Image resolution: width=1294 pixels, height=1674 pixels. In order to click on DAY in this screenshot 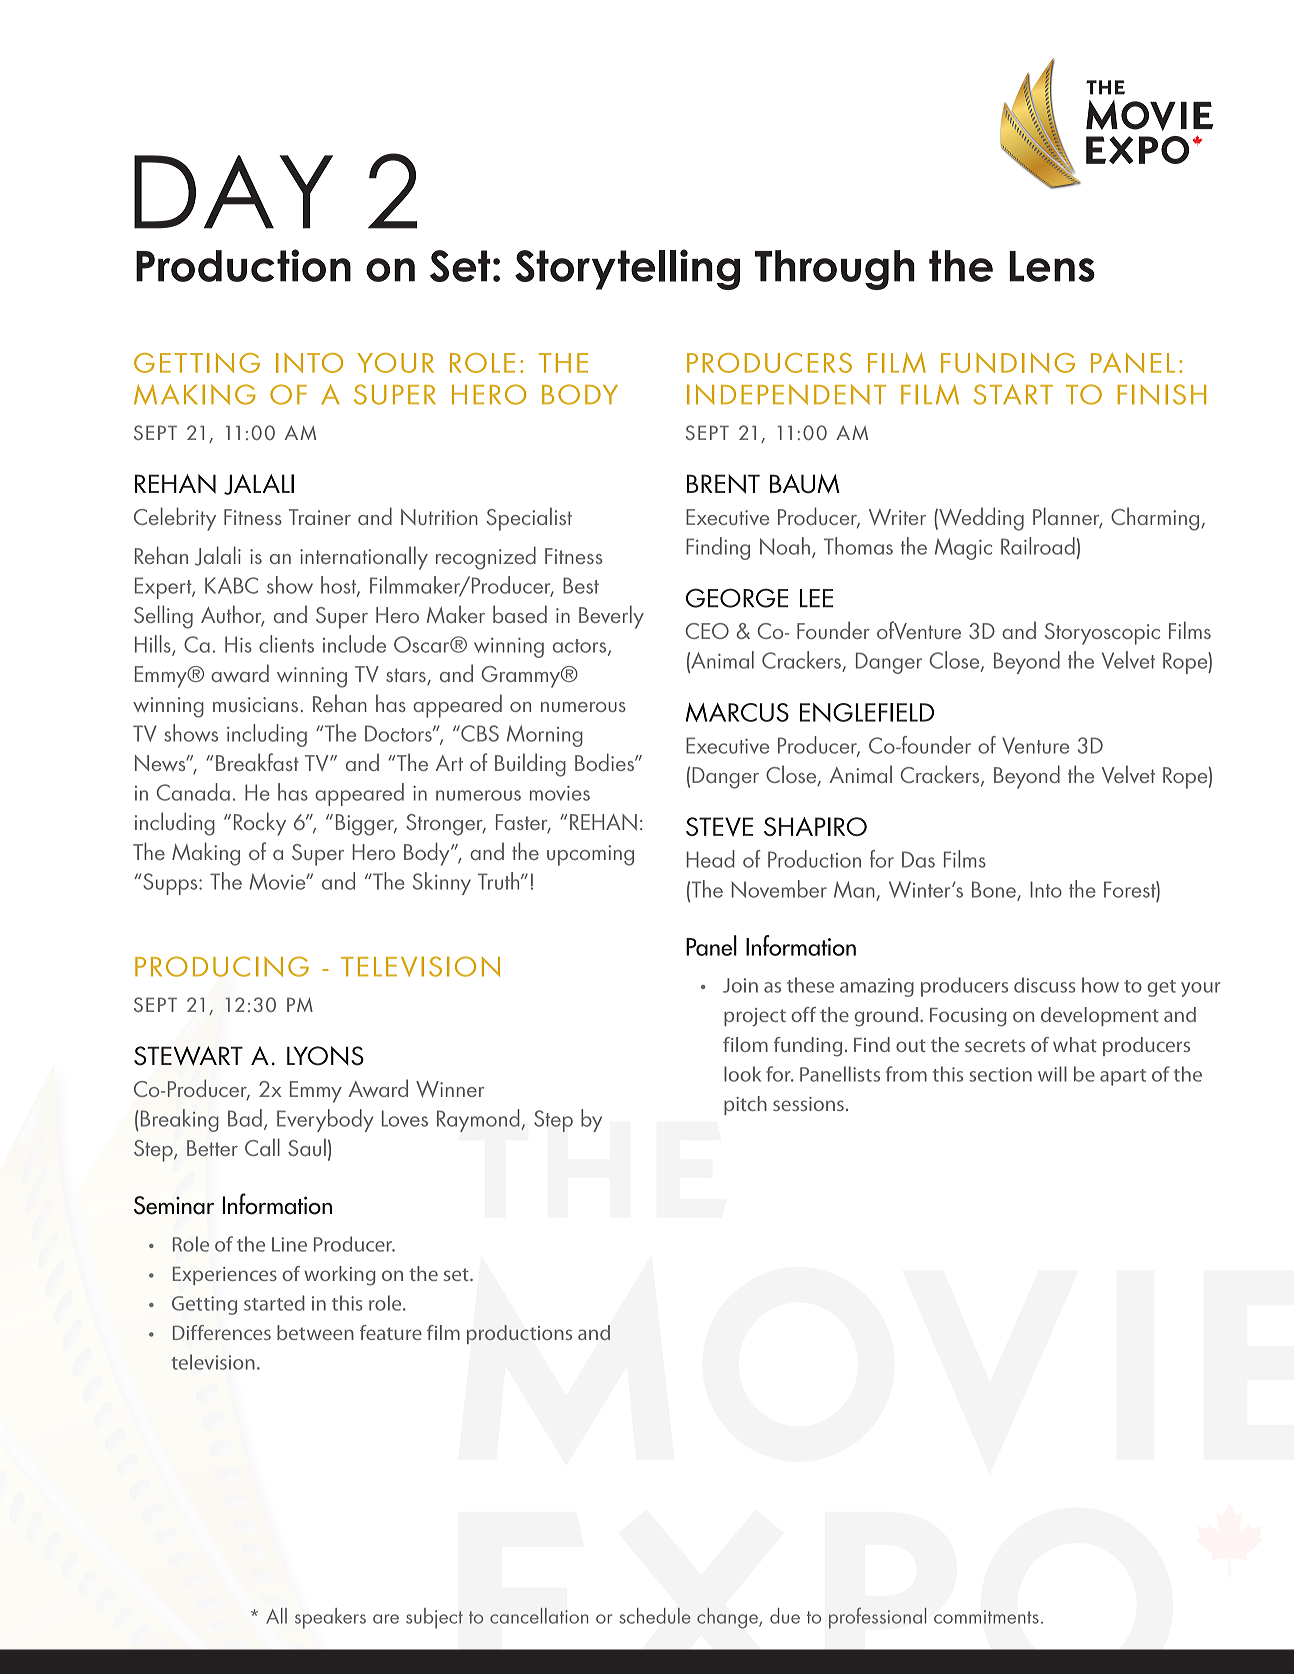, I will do `click(233, 192)`.
